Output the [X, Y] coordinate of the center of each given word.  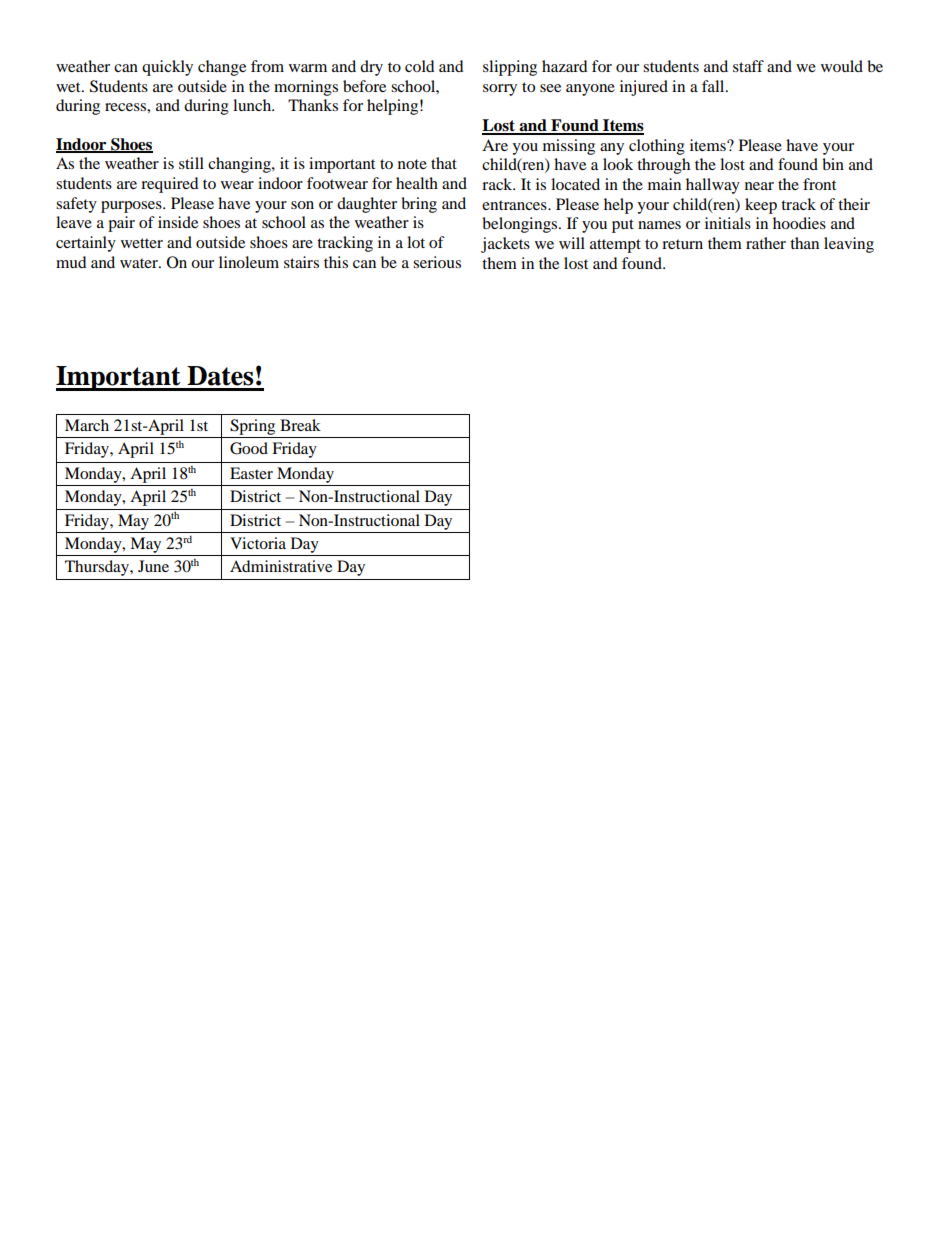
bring [419, 205]
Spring [252, 427]
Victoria [258, 543]
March [87, 425]
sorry [500, 90]
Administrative [281, 566]
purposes [132, 207]
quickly [167, 68]
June [153, 566]
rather [766, 243]
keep [761, 206]
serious [437, 262]
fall [714, 86]
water [140, 263]
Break [300, 425]
